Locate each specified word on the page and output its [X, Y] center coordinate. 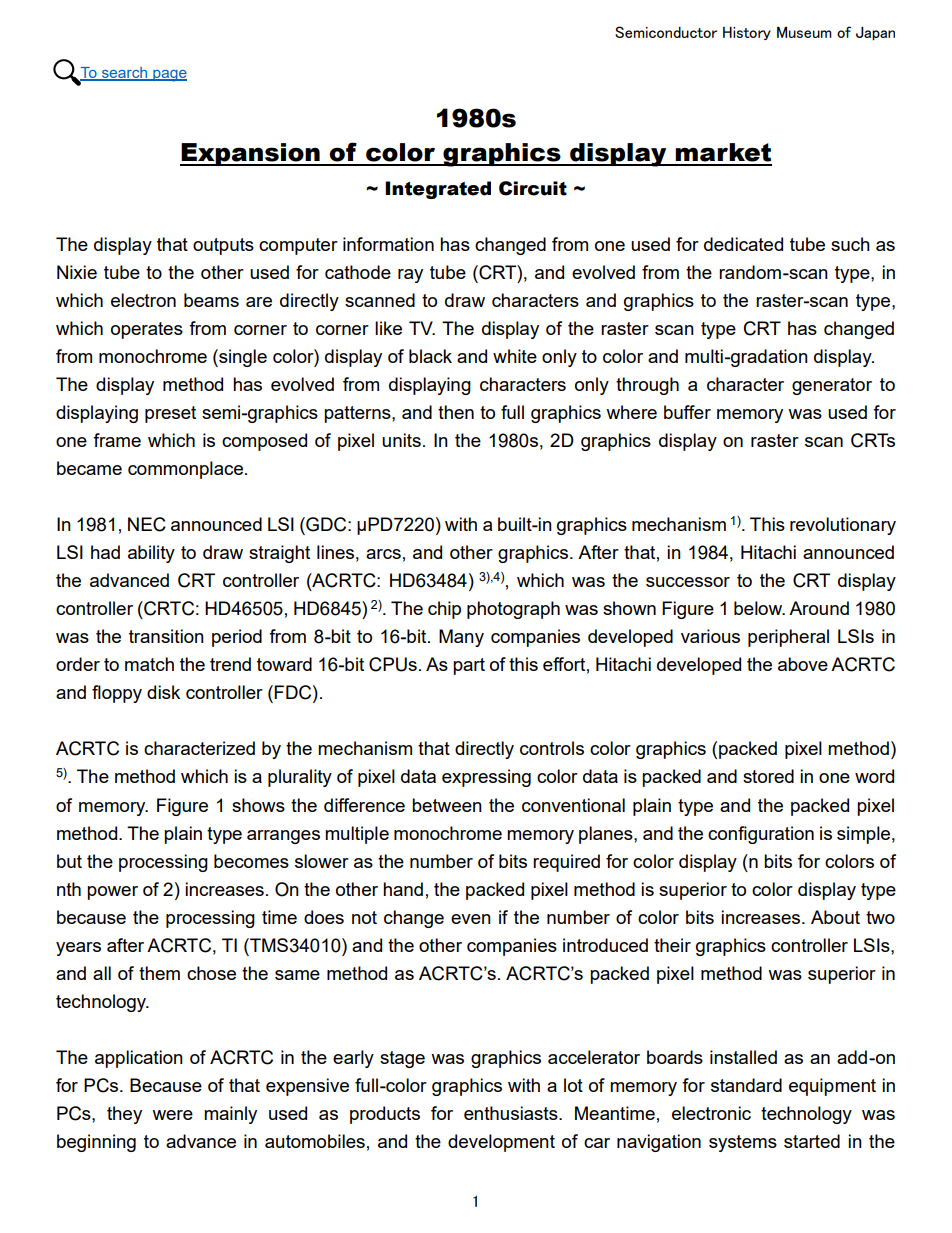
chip [444, 610]
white [515, 356]
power [112, 893]
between [447, 805]
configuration [761, 835]
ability [151, 554]
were [172, 1115]
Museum [804, 32]
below [759, 608]
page [169, 76]
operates [147, 330]
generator [832, 386]
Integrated [438, 190]
